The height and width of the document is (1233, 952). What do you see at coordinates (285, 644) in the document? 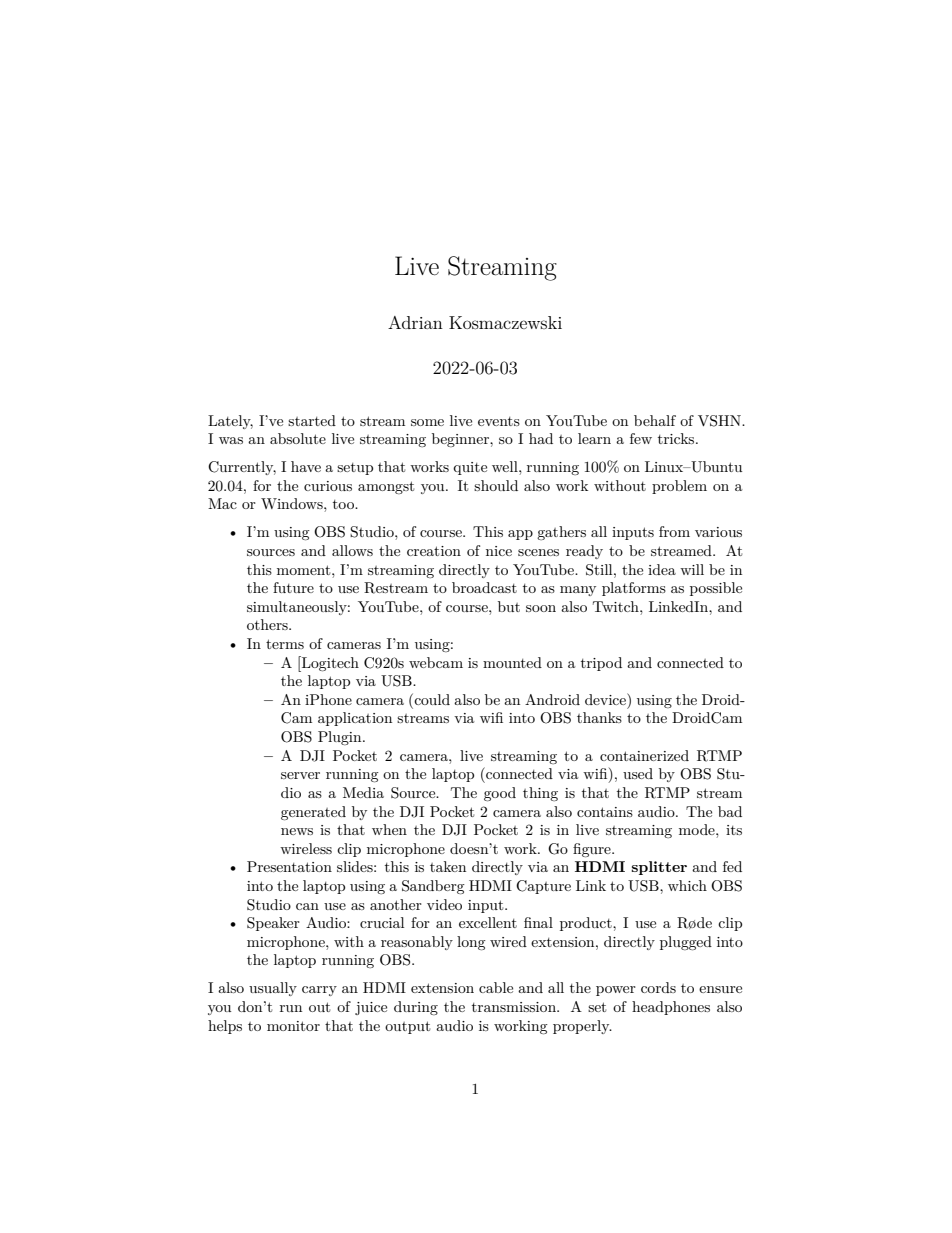
I see `terms` at bounding box center [285, 644].
